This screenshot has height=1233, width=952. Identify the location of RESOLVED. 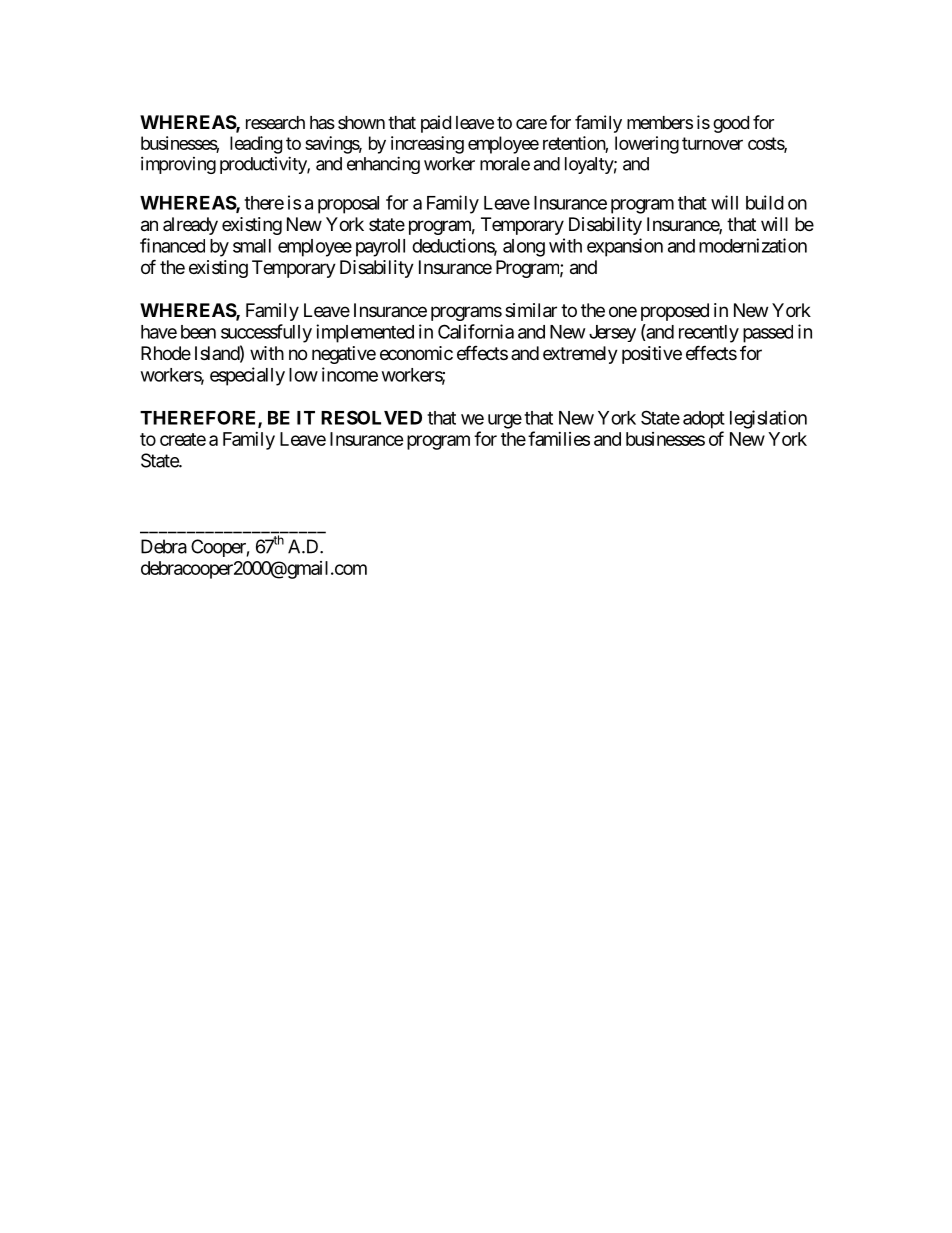
(371, 417).
